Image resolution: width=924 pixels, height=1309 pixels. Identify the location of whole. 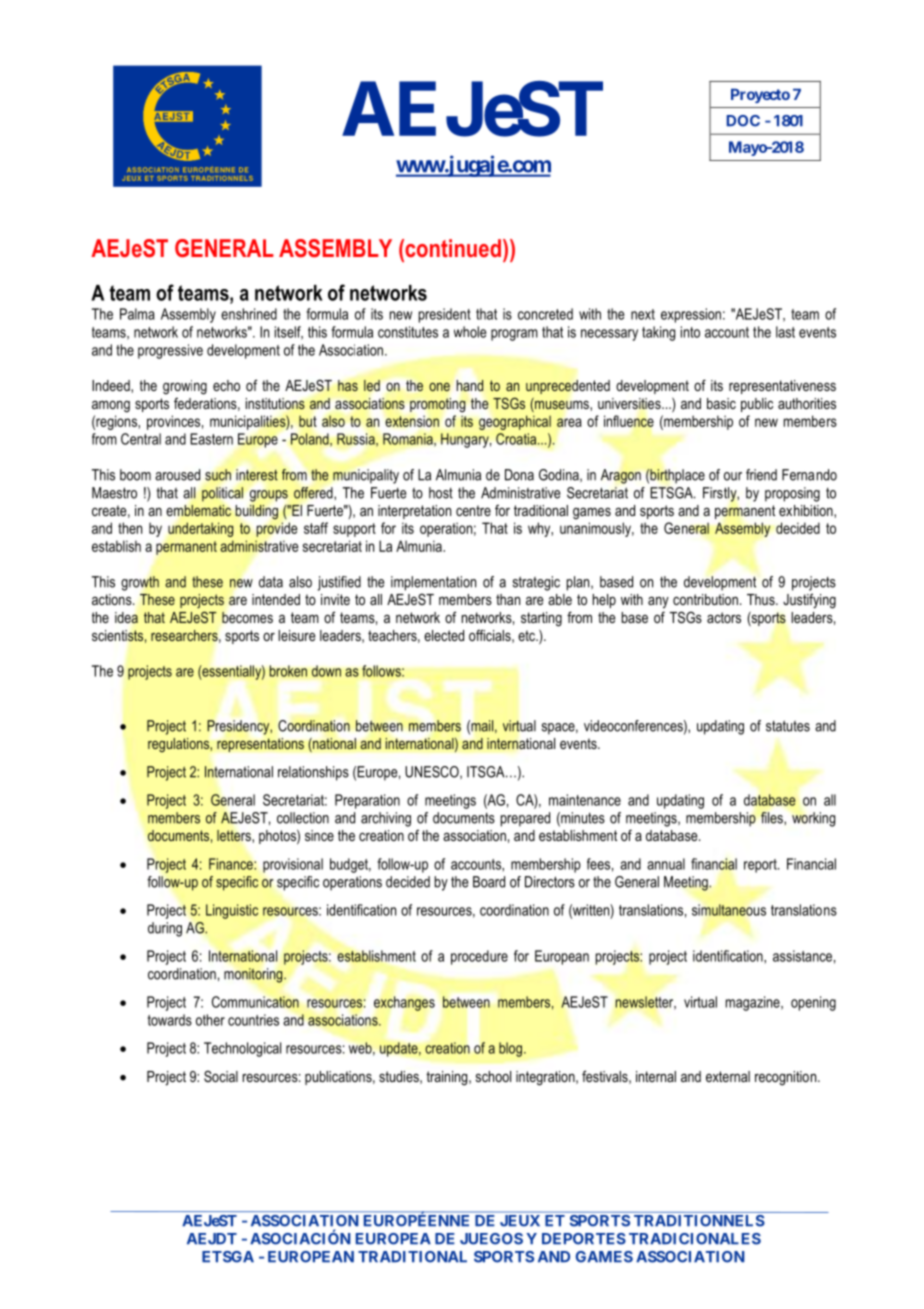
(470, 332).
